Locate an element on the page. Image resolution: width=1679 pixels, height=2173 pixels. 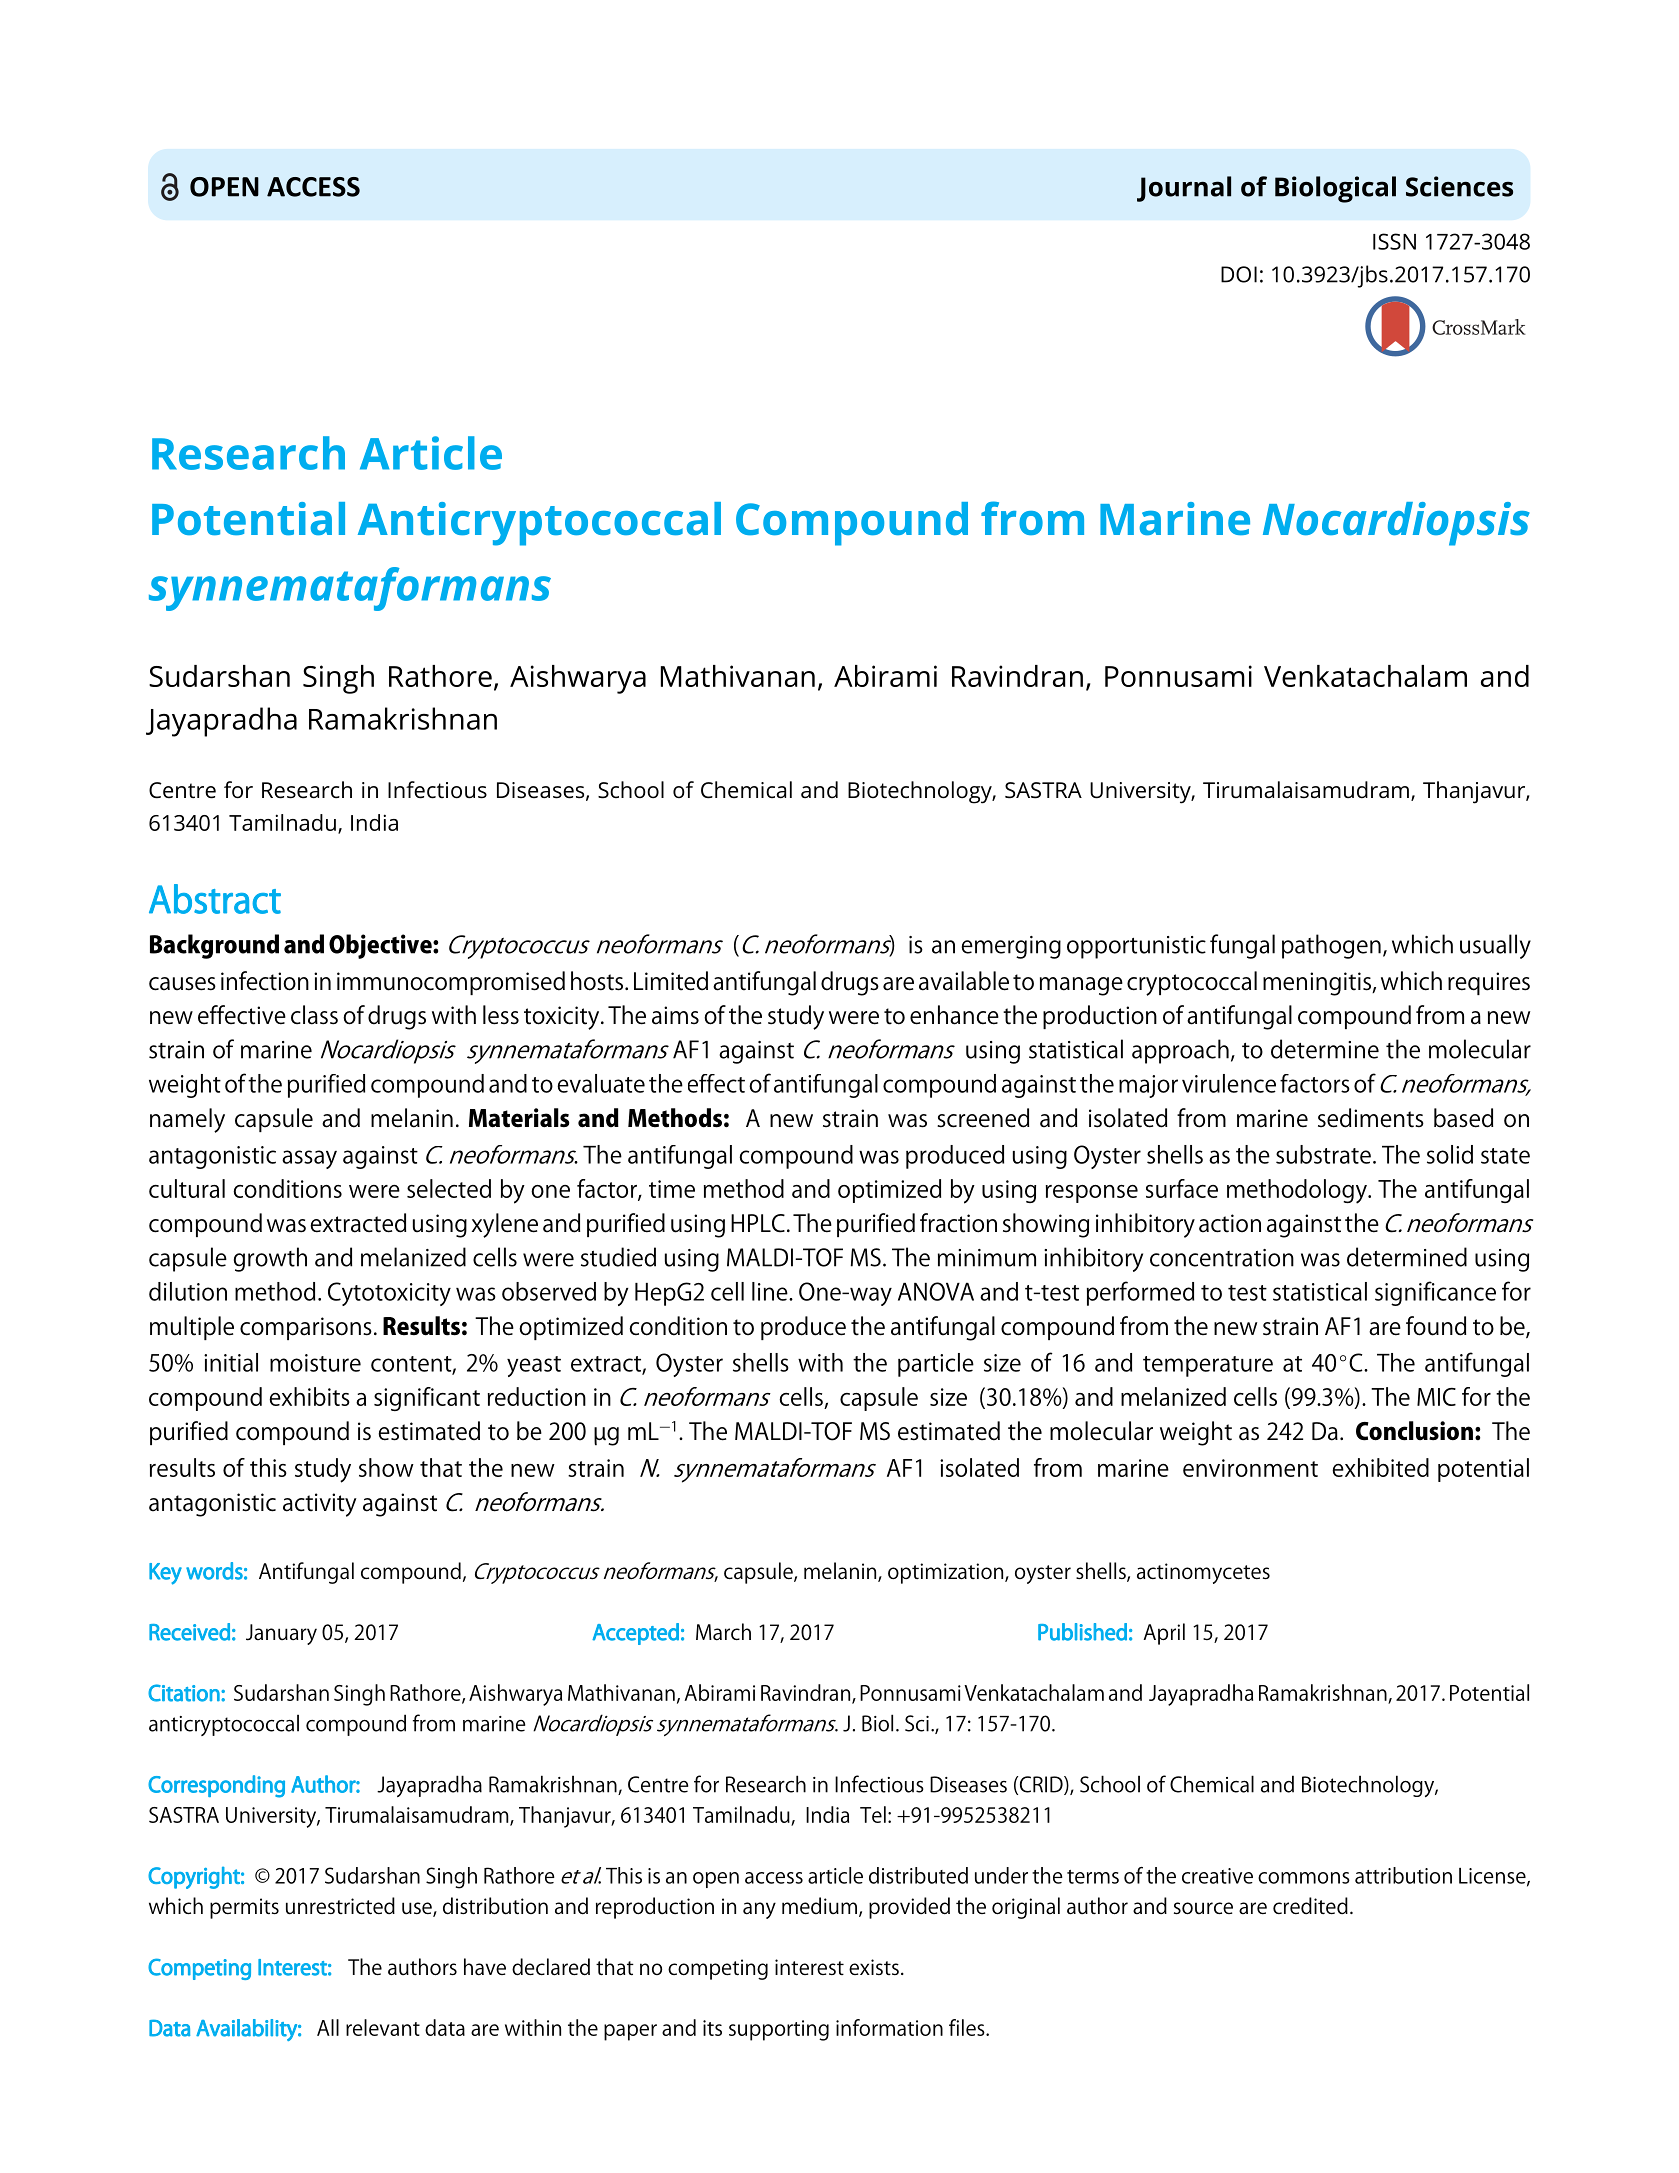
optimization is located at coordinates (947, 1573).
